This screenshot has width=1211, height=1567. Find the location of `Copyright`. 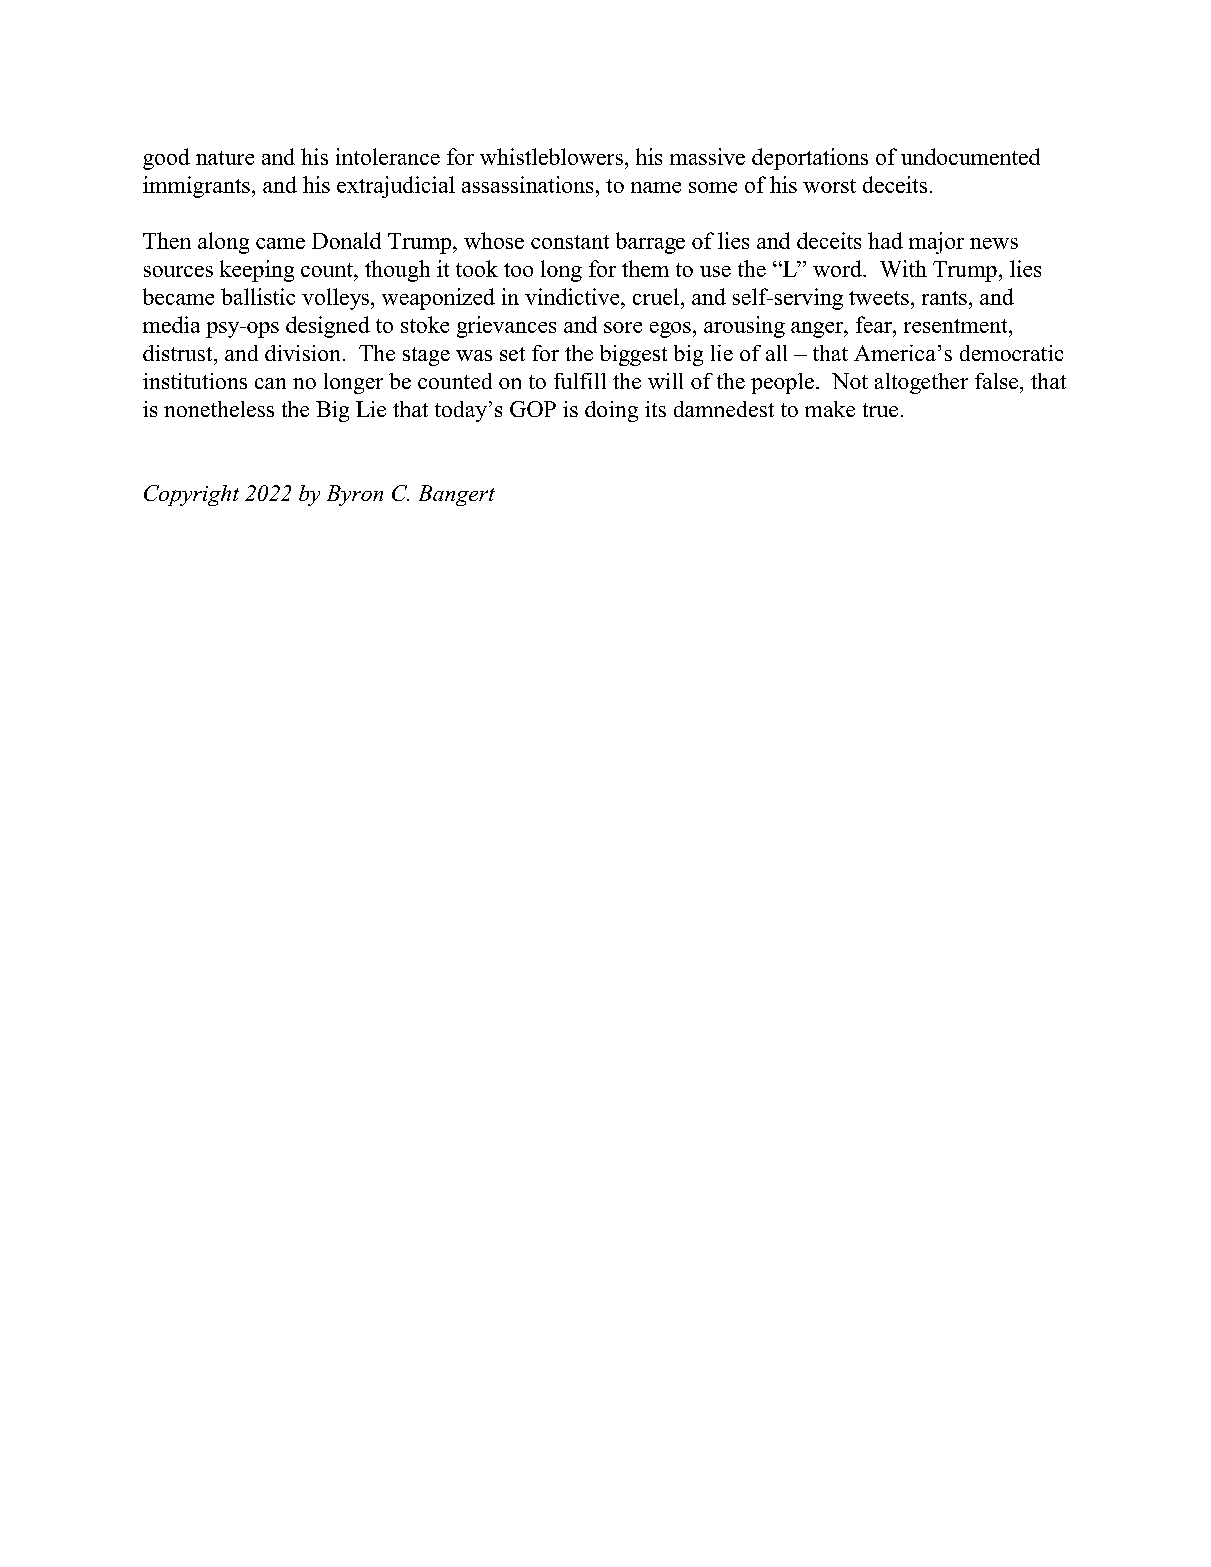

Copyright is located at coordinates (191, 495).
